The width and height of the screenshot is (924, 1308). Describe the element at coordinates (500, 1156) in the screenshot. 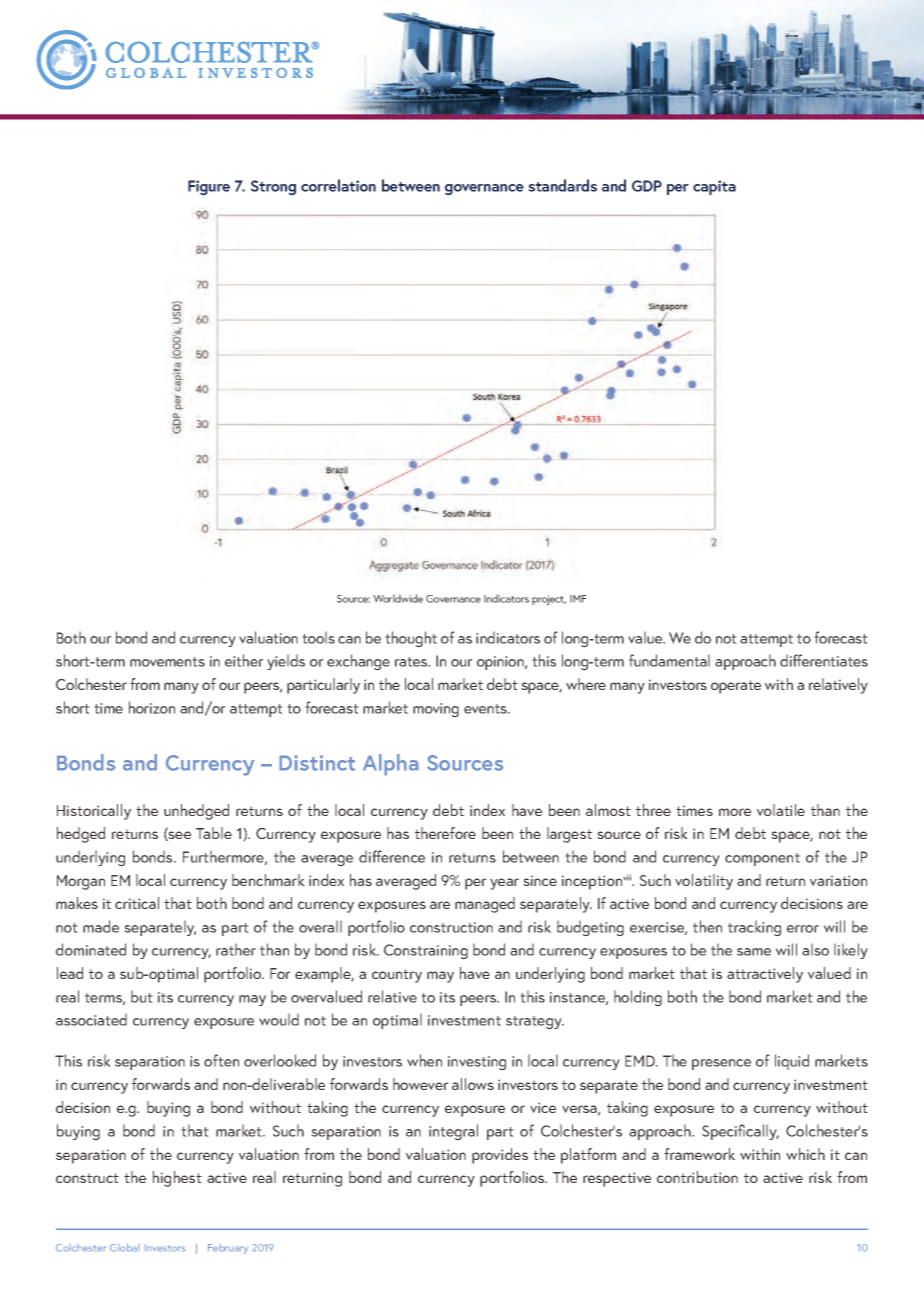

I see `provides` at that location.
